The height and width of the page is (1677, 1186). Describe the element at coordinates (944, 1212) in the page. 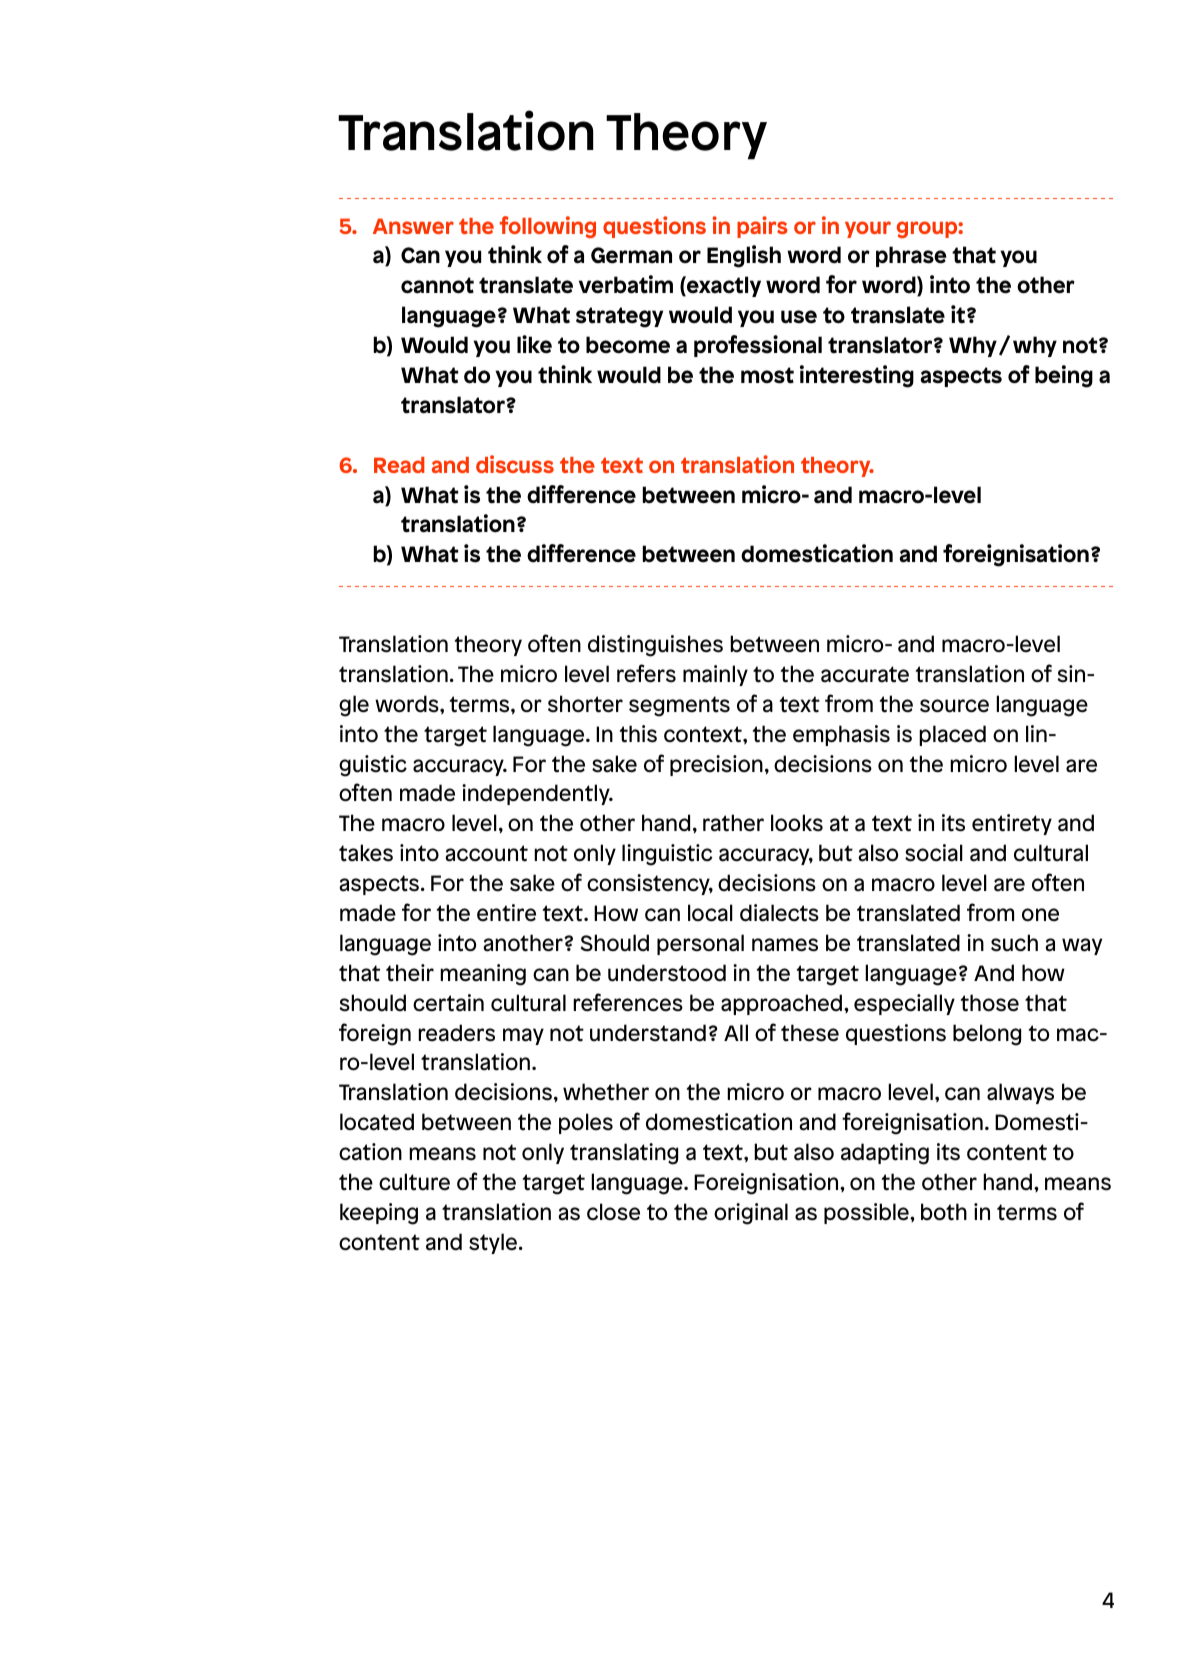

I see `both` at that location.
